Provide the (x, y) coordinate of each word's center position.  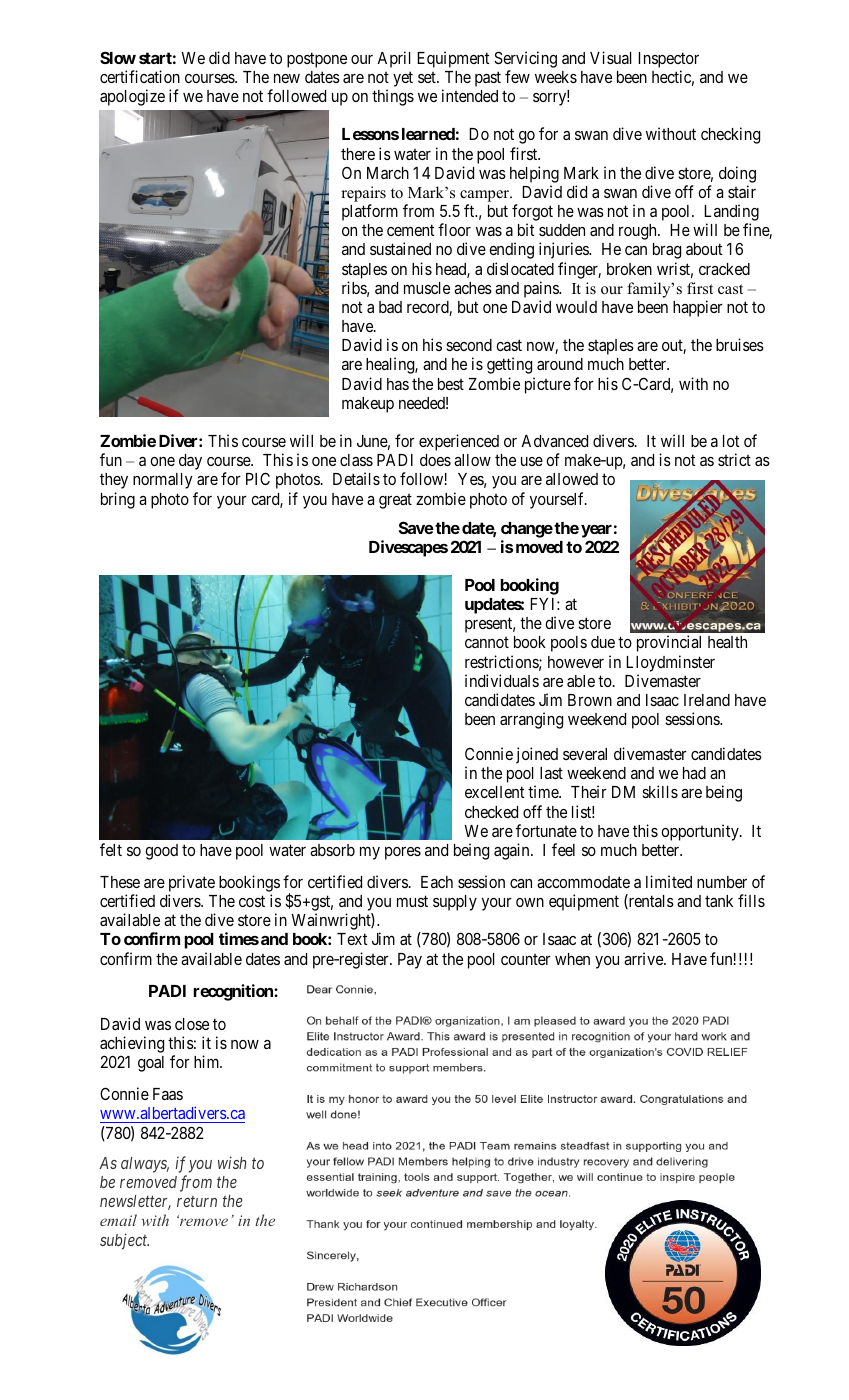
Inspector (668, 60)
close (192, 1024)
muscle (427, 288)
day (190, 462)
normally (163, 481)
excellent (494, 792)
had (694, 773)
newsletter (135, 1202)
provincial (669, 643)
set (428, 77)
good (161, 852)
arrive (644, 958)
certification (140, 76)
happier (698, 308)
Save (416, 527)
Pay (410, 961)
